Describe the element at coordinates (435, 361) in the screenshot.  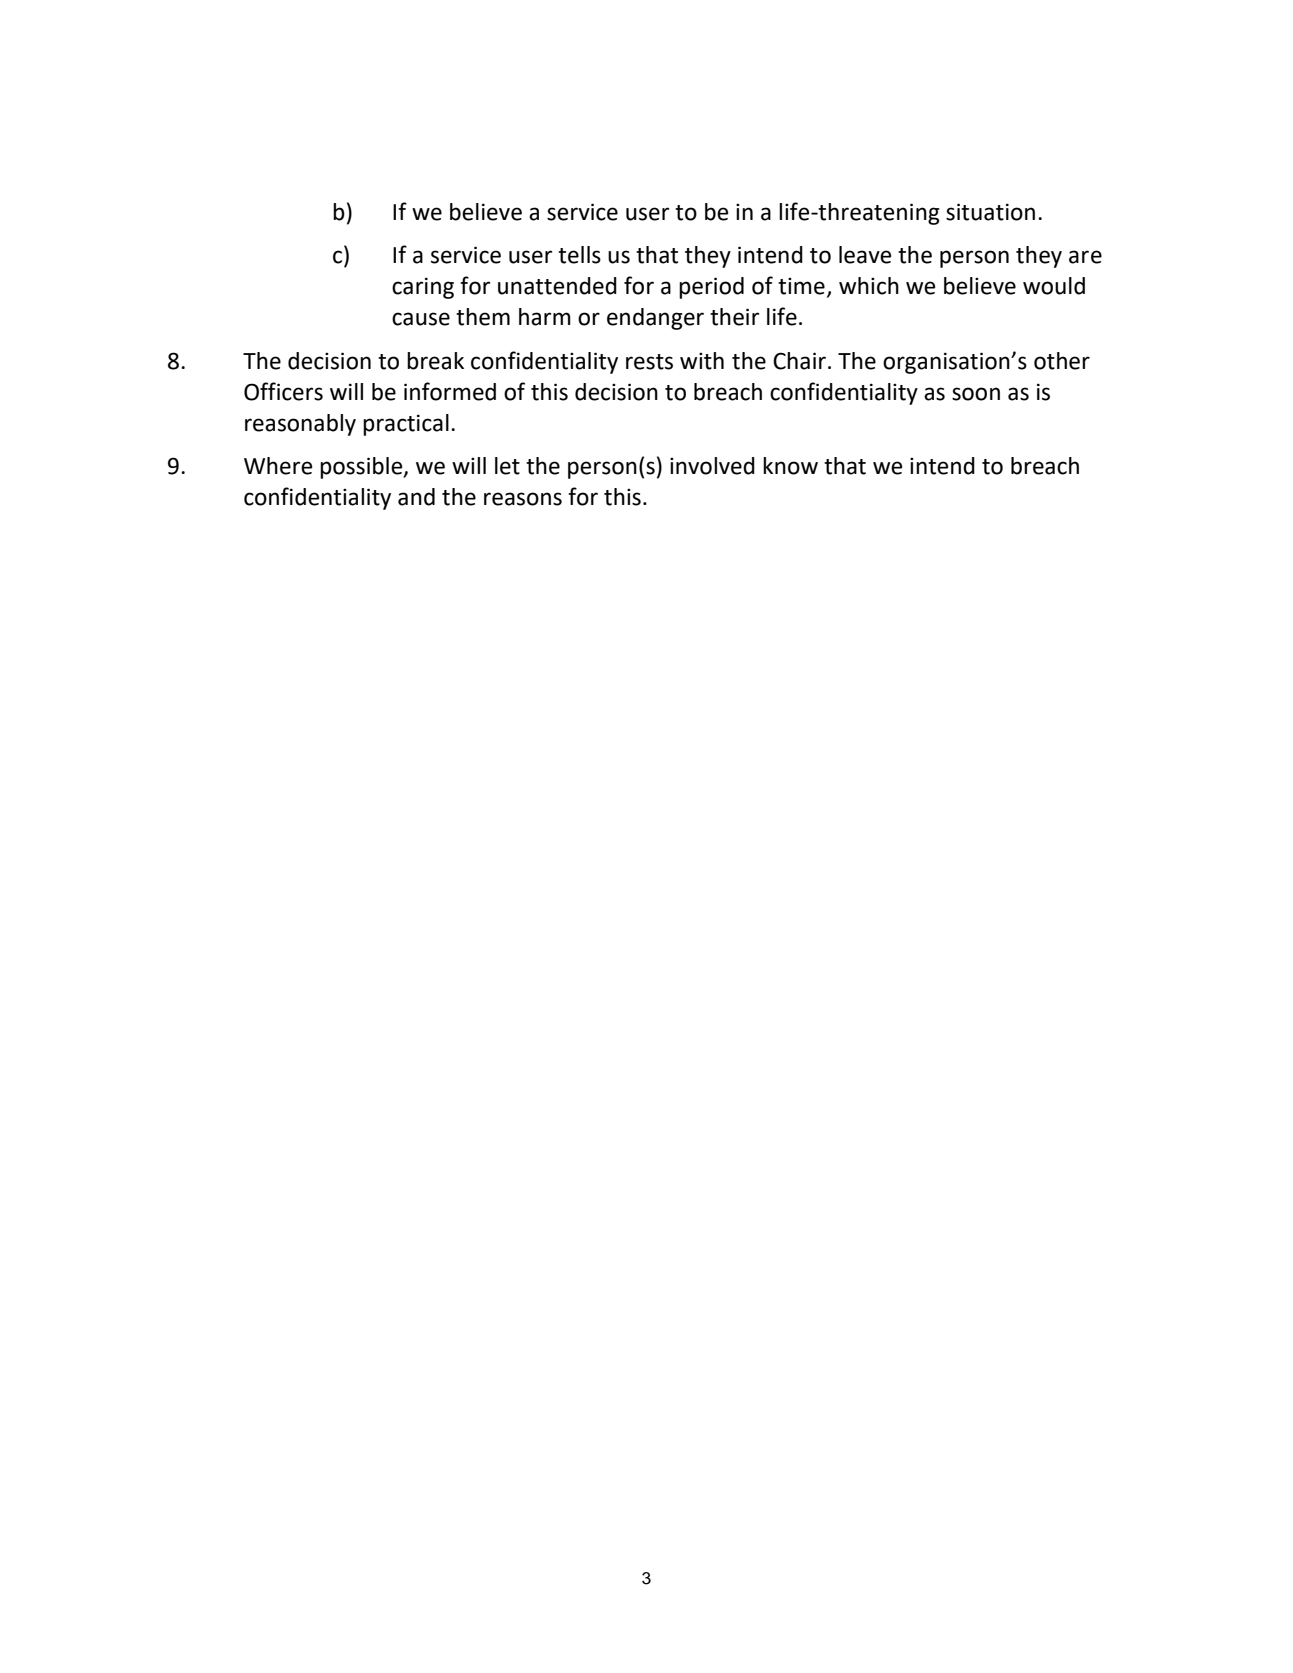
I see `break` at that location.
